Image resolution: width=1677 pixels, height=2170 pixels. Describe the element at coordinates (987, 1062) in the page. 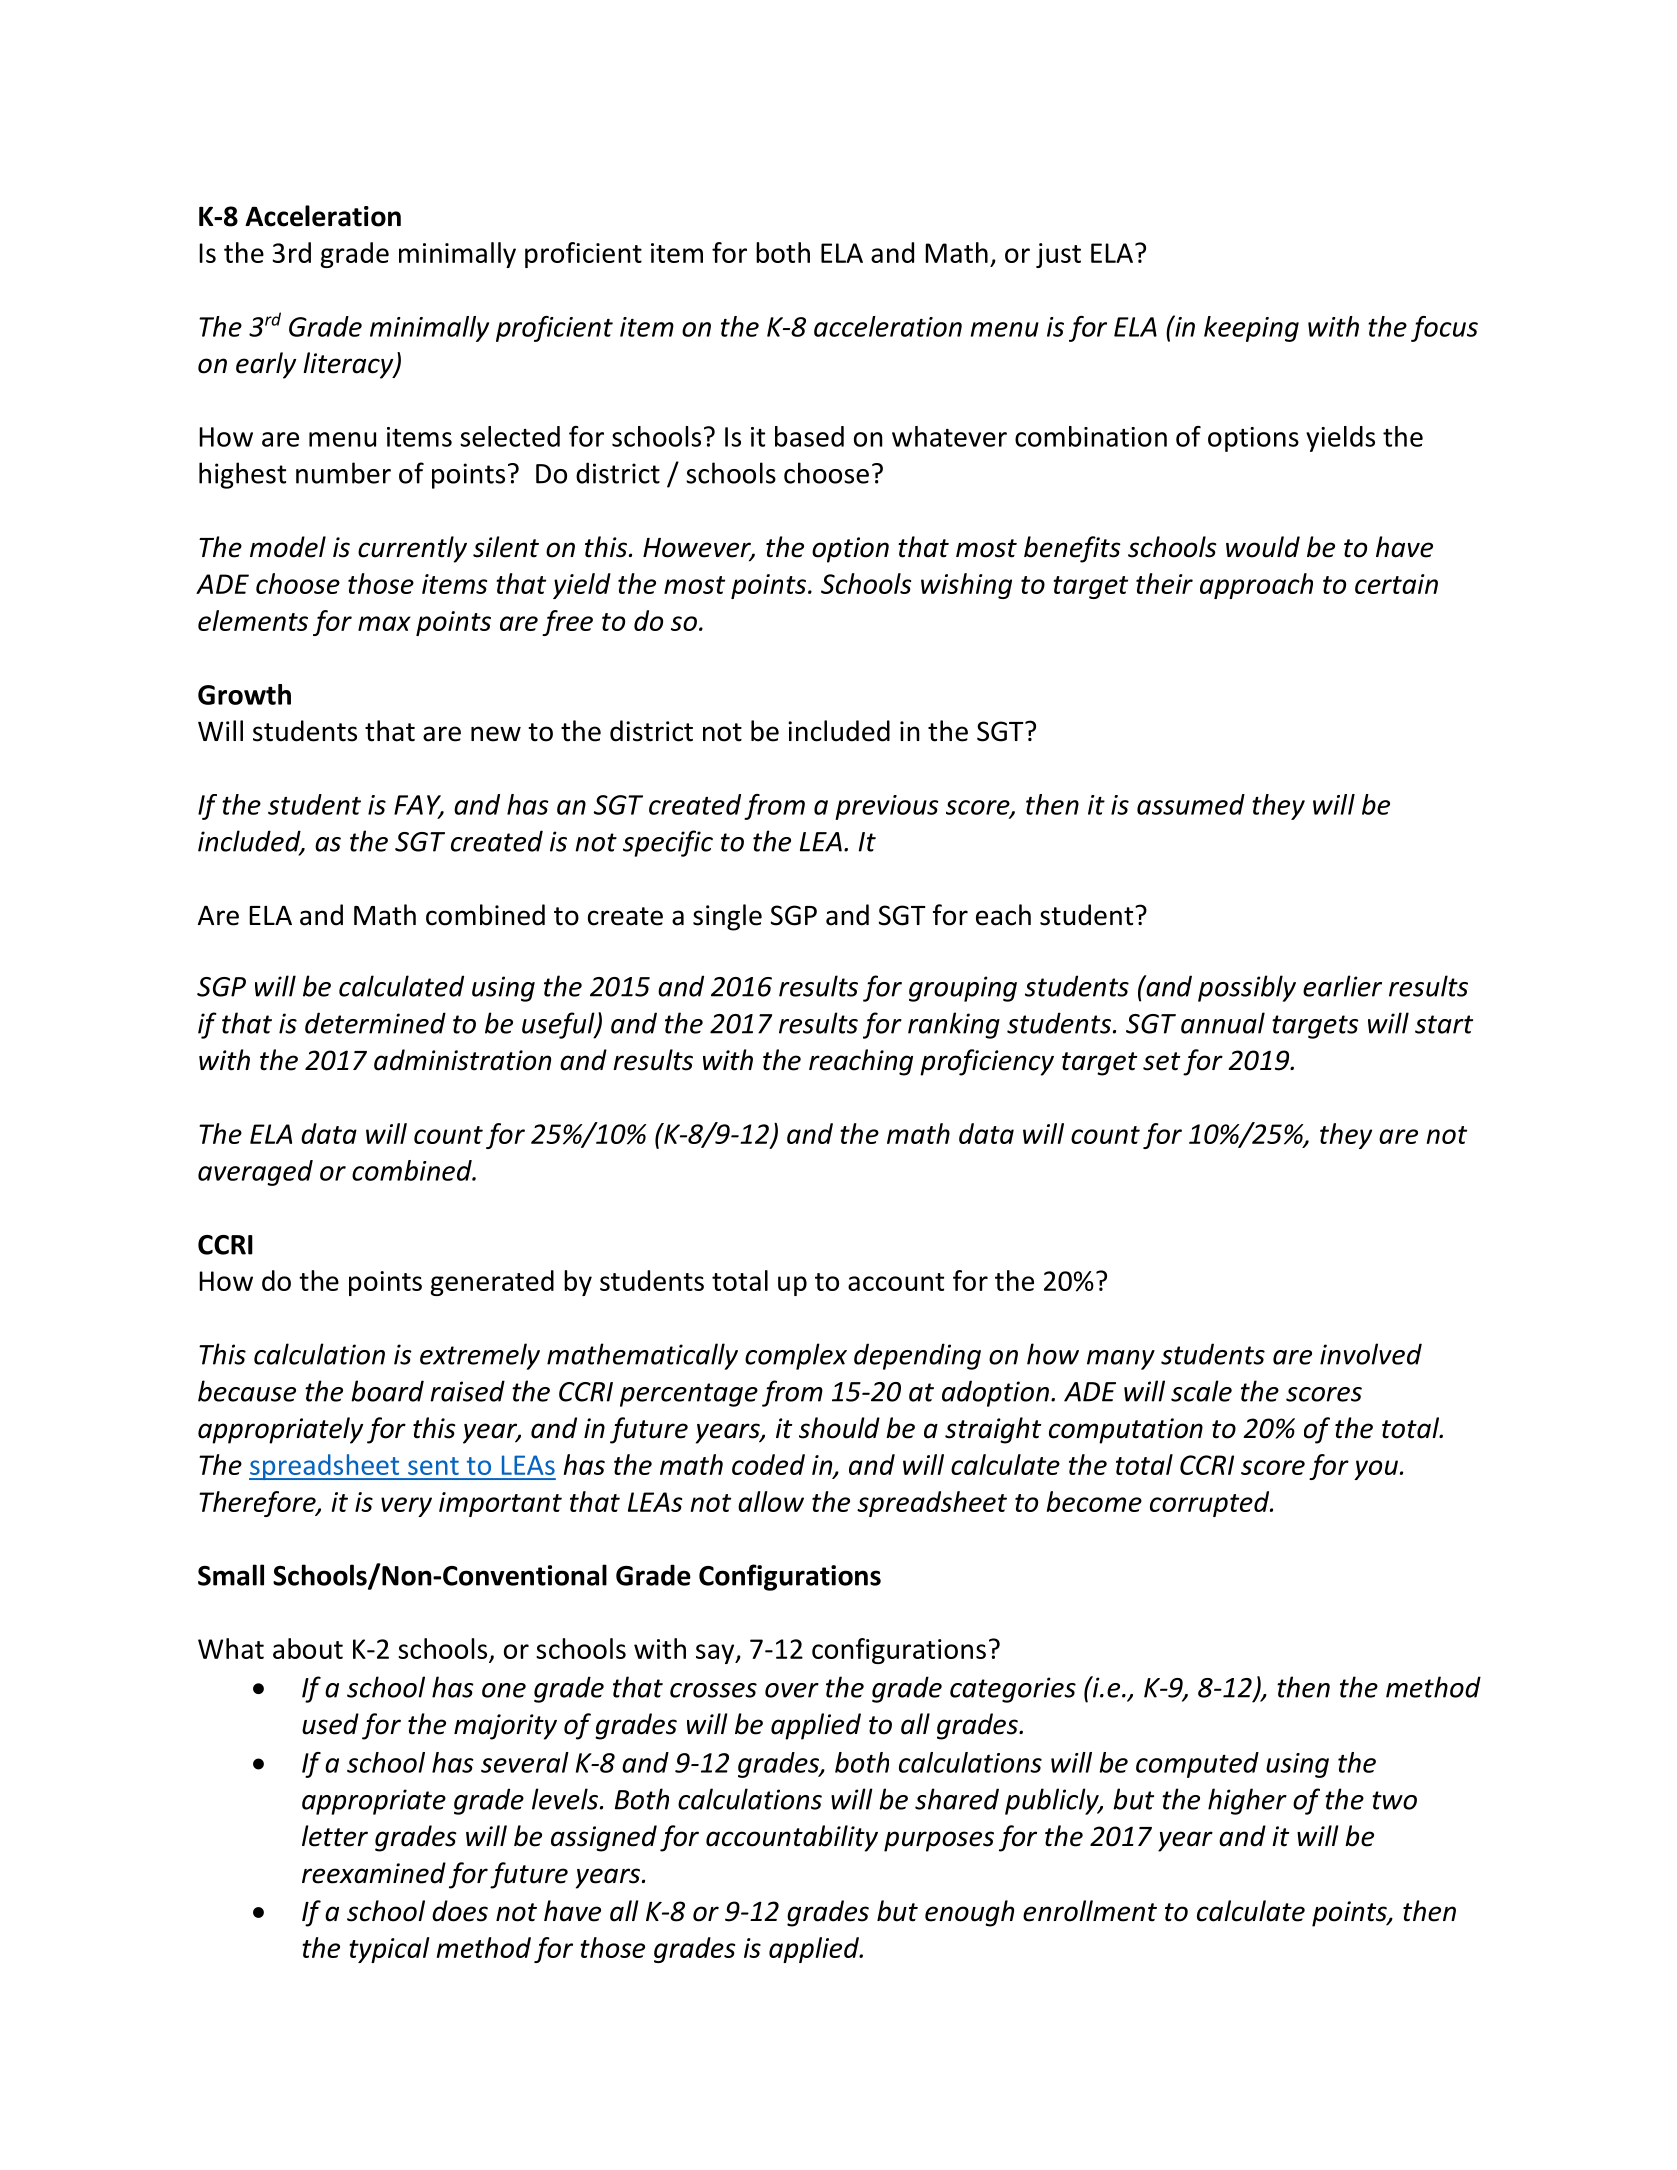

I see `proficiency` at that location.
